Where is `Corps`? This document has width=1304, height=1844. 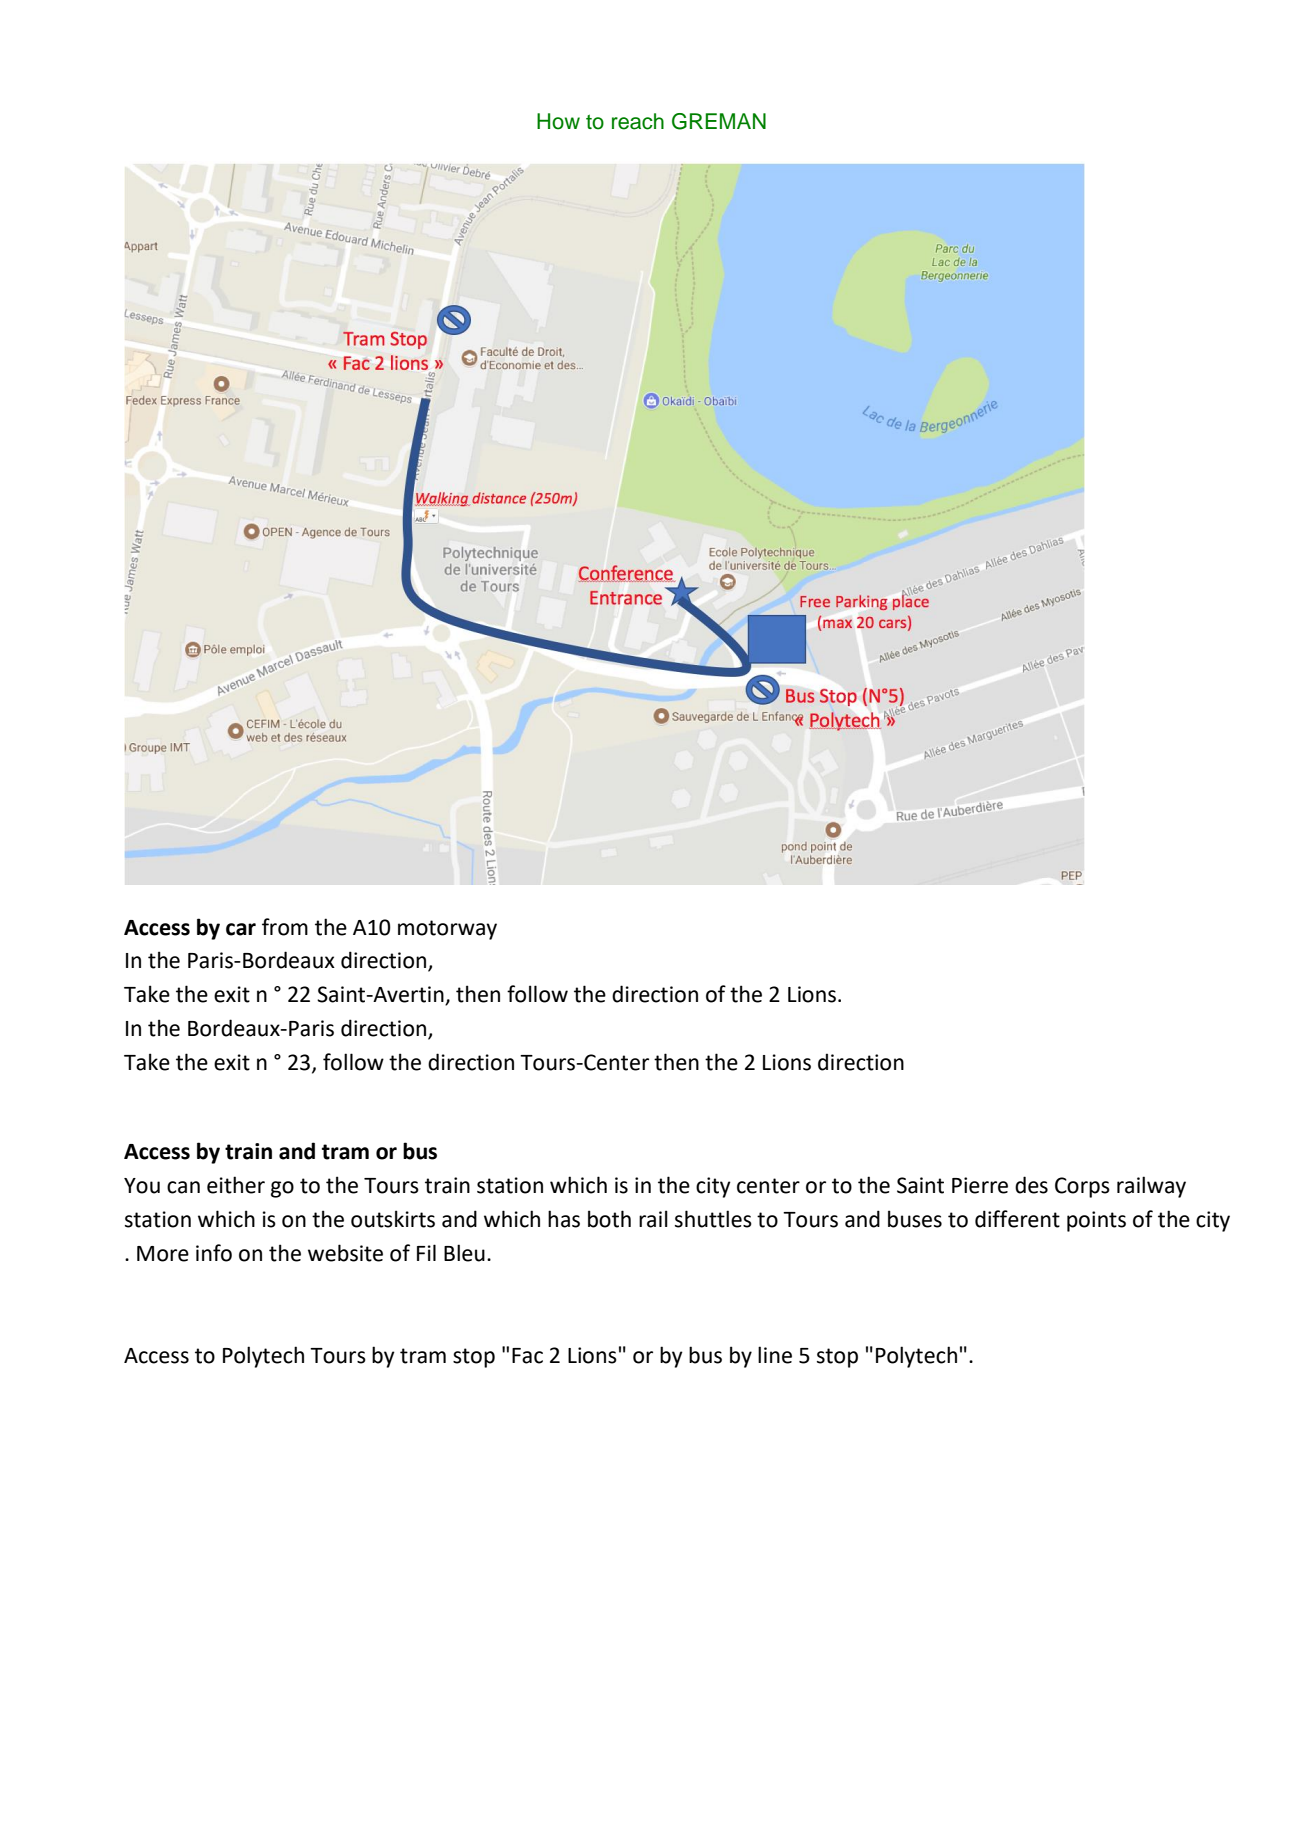
Corps is located at coordinates (1082, 1187).
